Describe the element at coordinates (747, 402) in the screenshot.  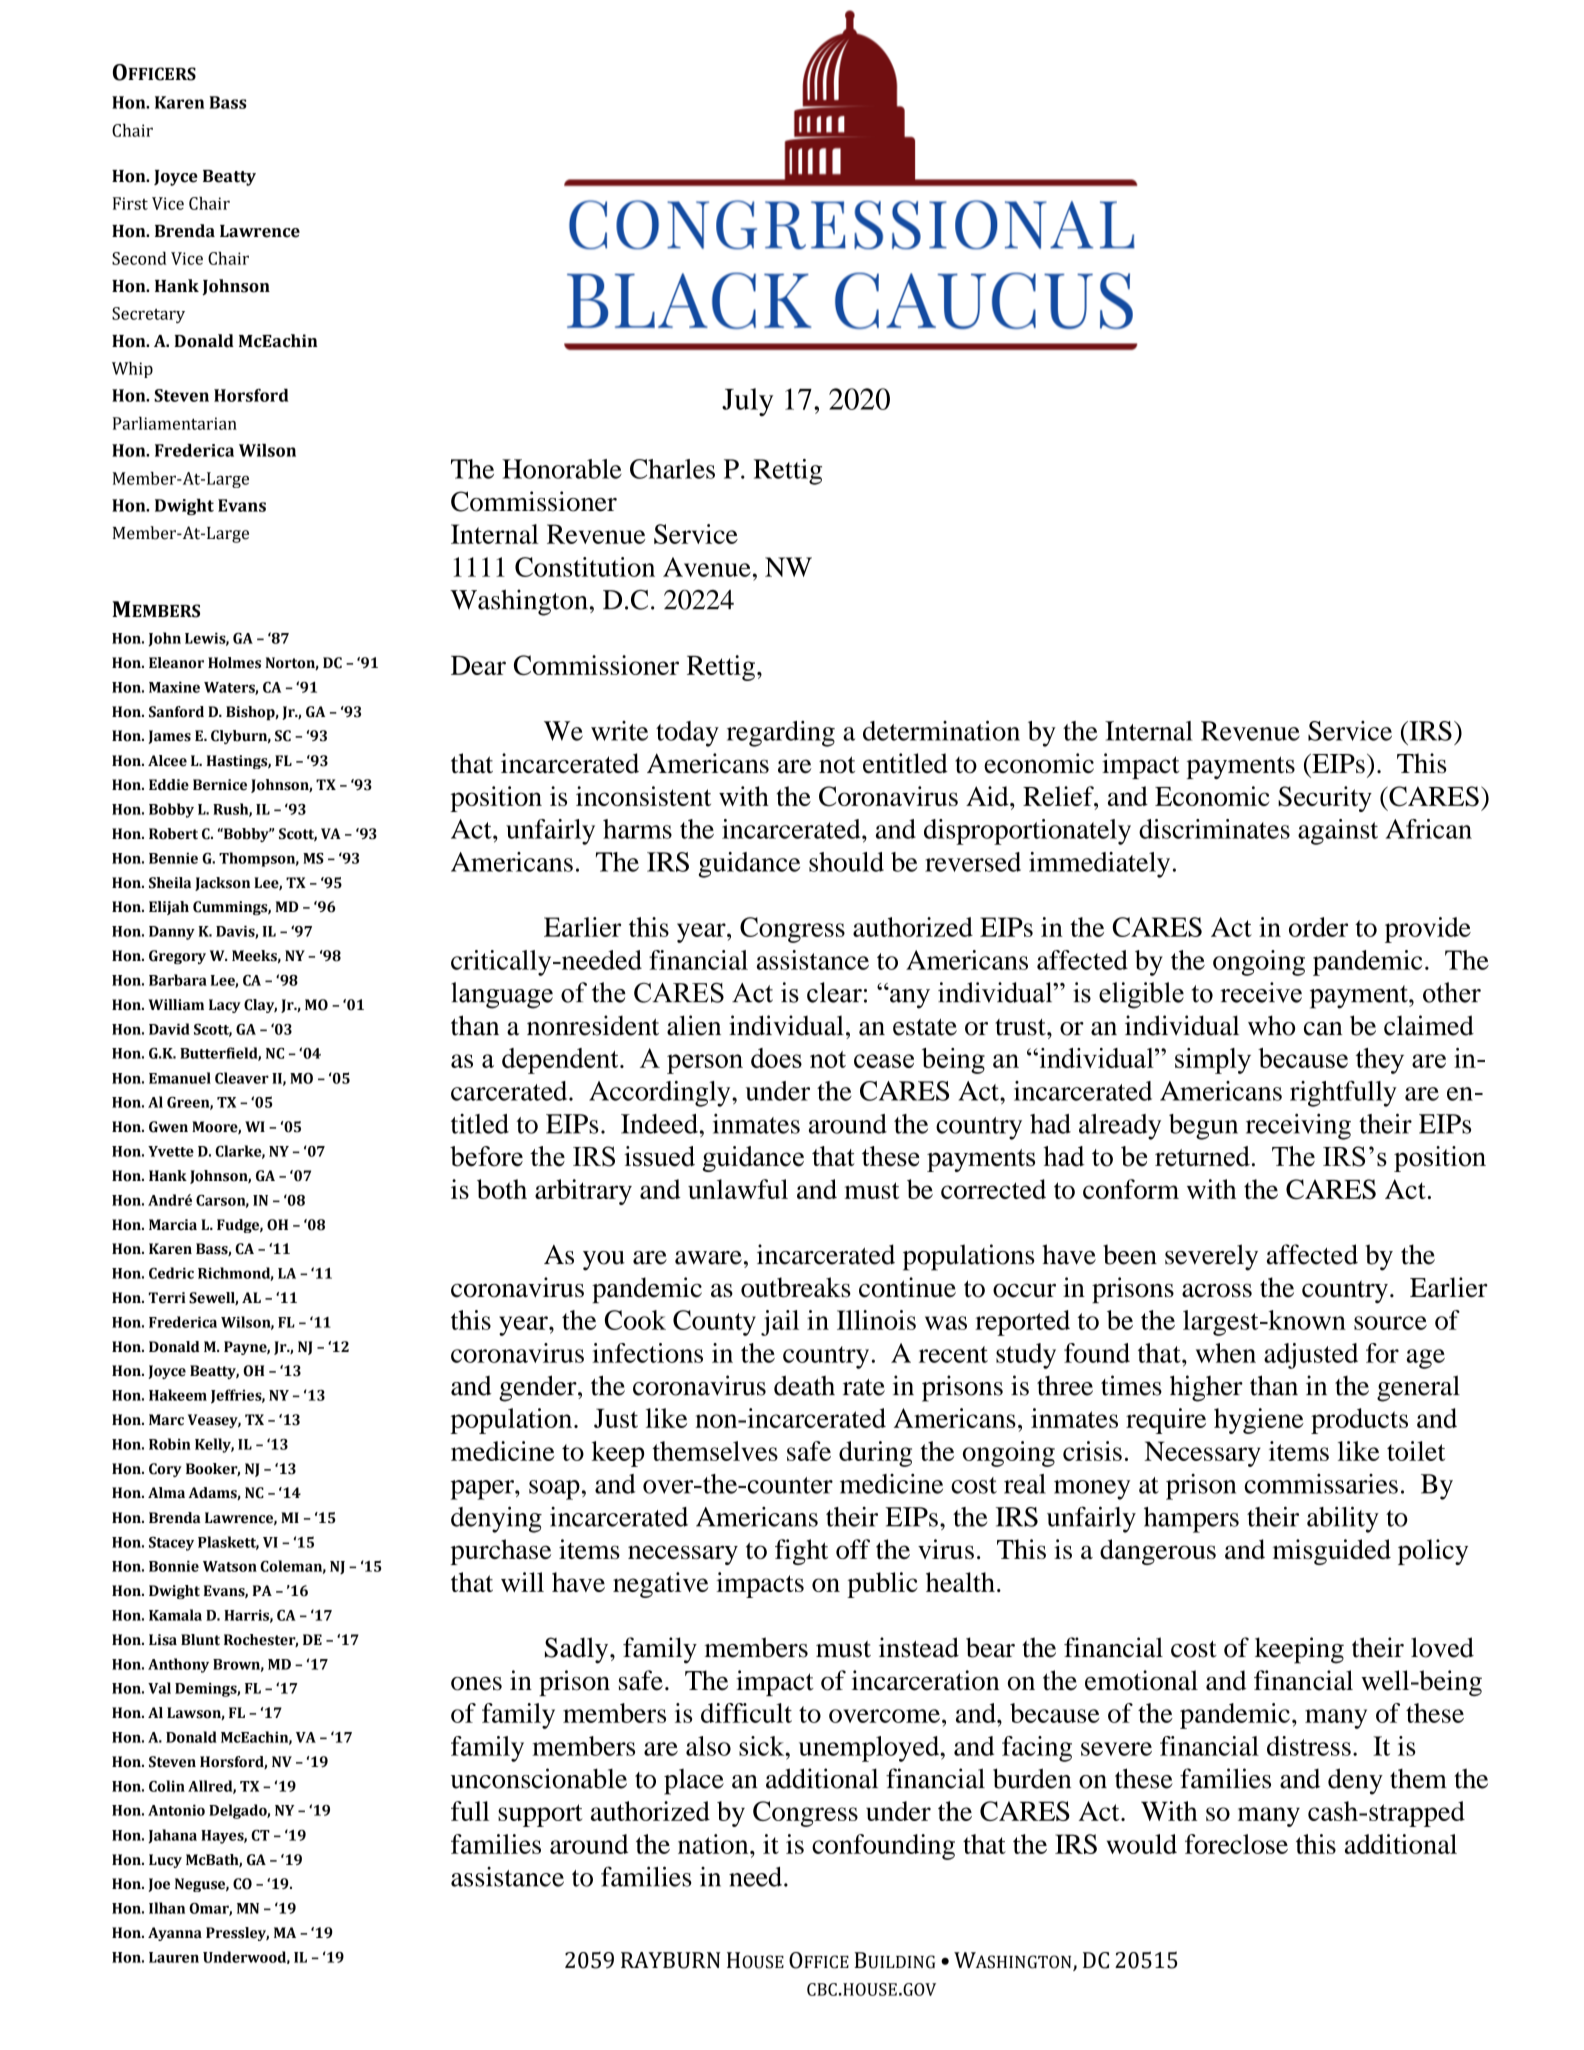
I see `July` at that location.
